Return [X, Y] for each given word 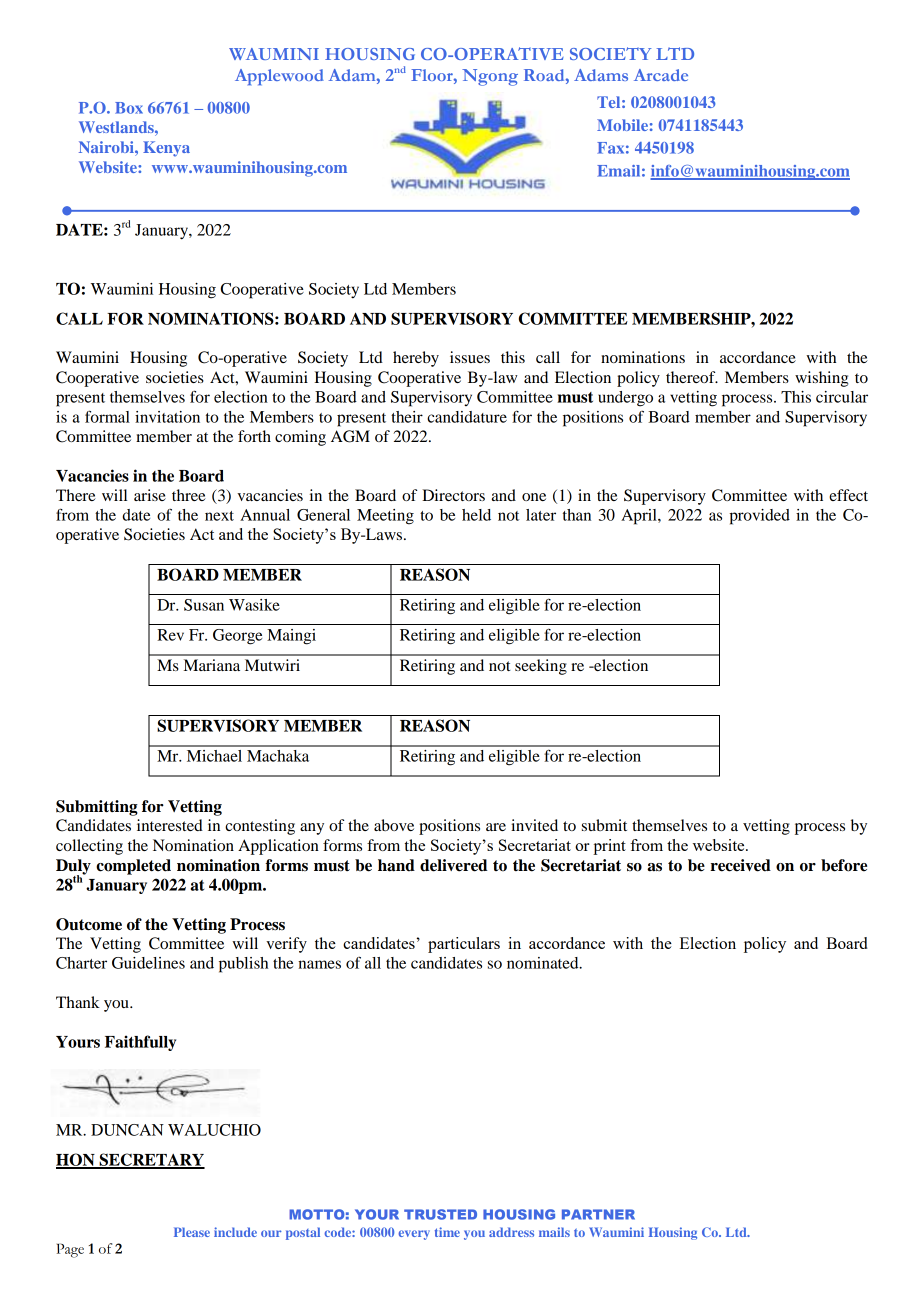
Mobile [622, 125]
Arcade [661, 75]
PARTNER [598, 1214]
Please [192, 1232]
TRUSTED [440, 1214]
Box [129, 108]
